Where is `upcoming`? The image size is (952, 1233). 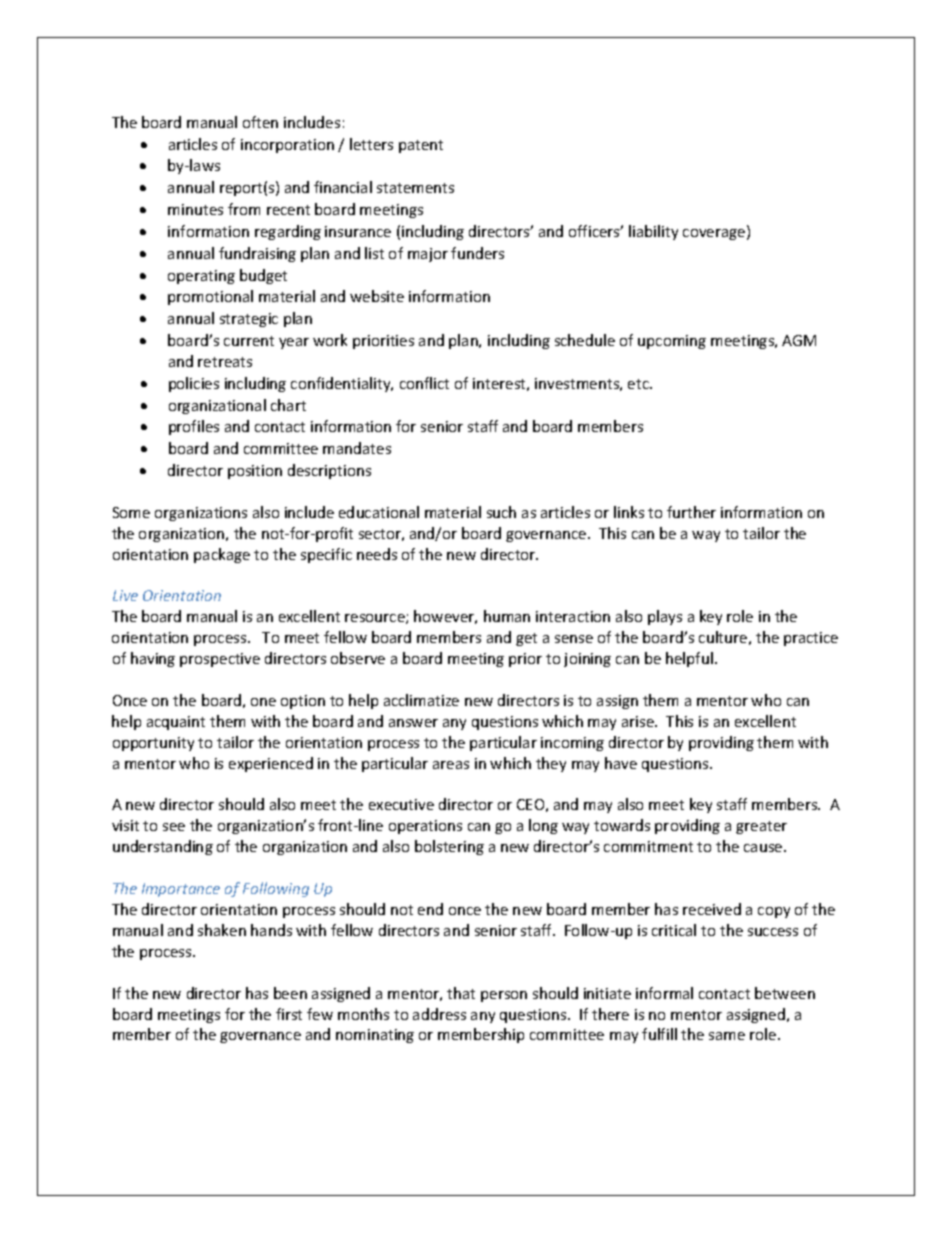 upcoming is located at coordinates (672, 342).
